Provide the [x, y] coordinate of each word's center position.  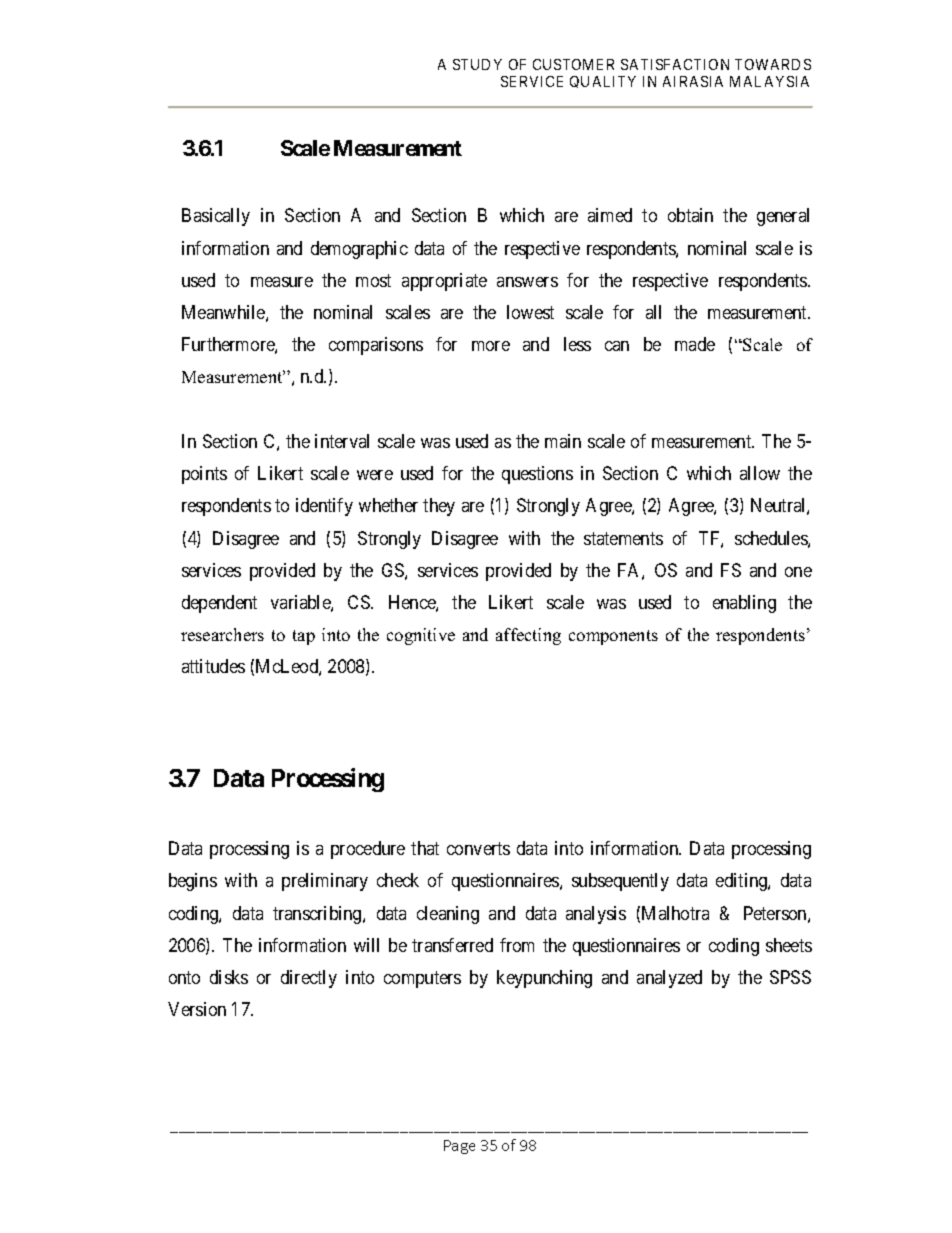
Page [459, 1147]
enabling [744, 604]
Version [197, 1009]
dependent [219, 604]
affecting [528, 636]
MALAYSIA [769, 81]
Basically [216, 217]
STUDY [477, 64]
